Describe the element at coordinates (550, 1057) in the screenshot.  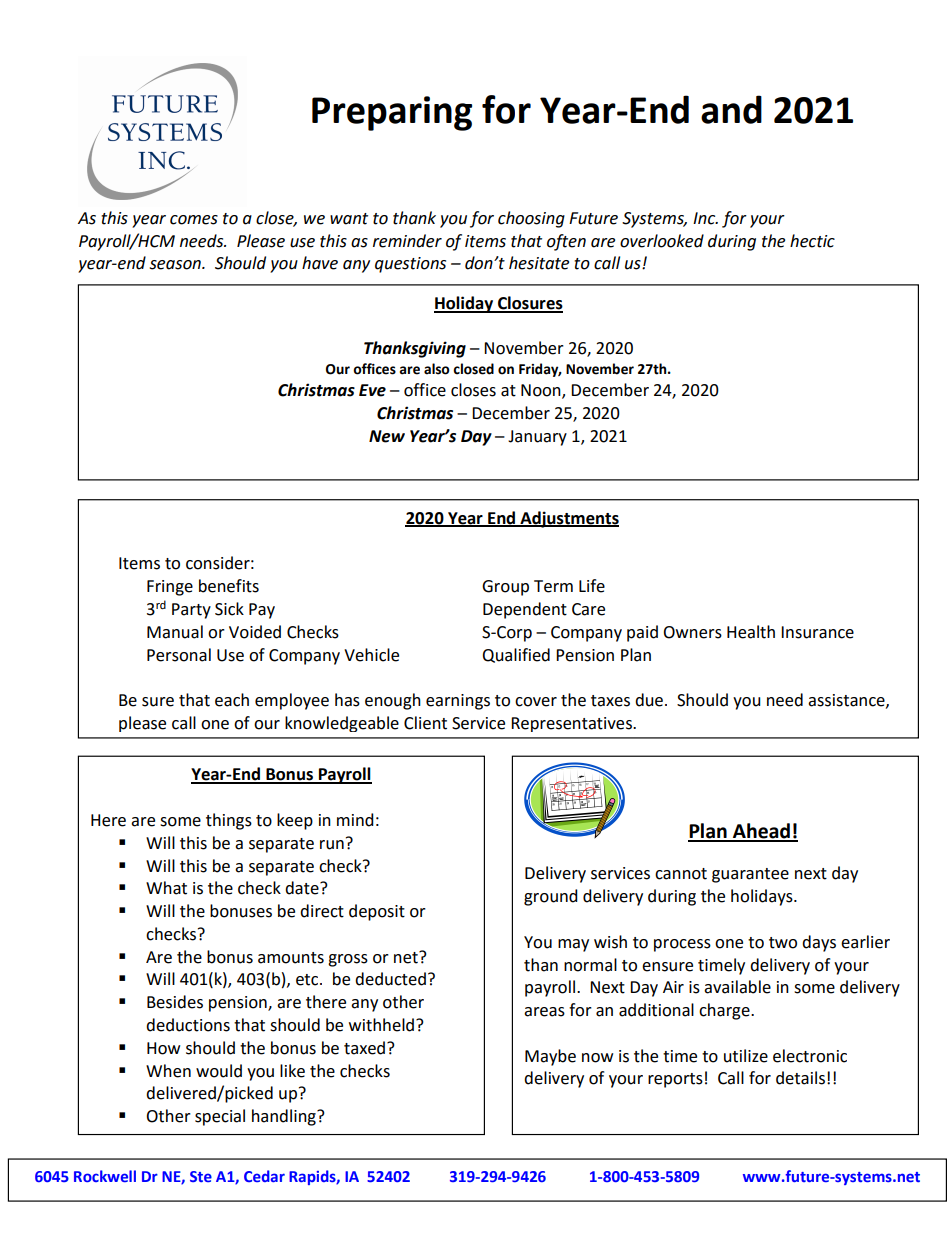
I see `Maybe` at that location.
